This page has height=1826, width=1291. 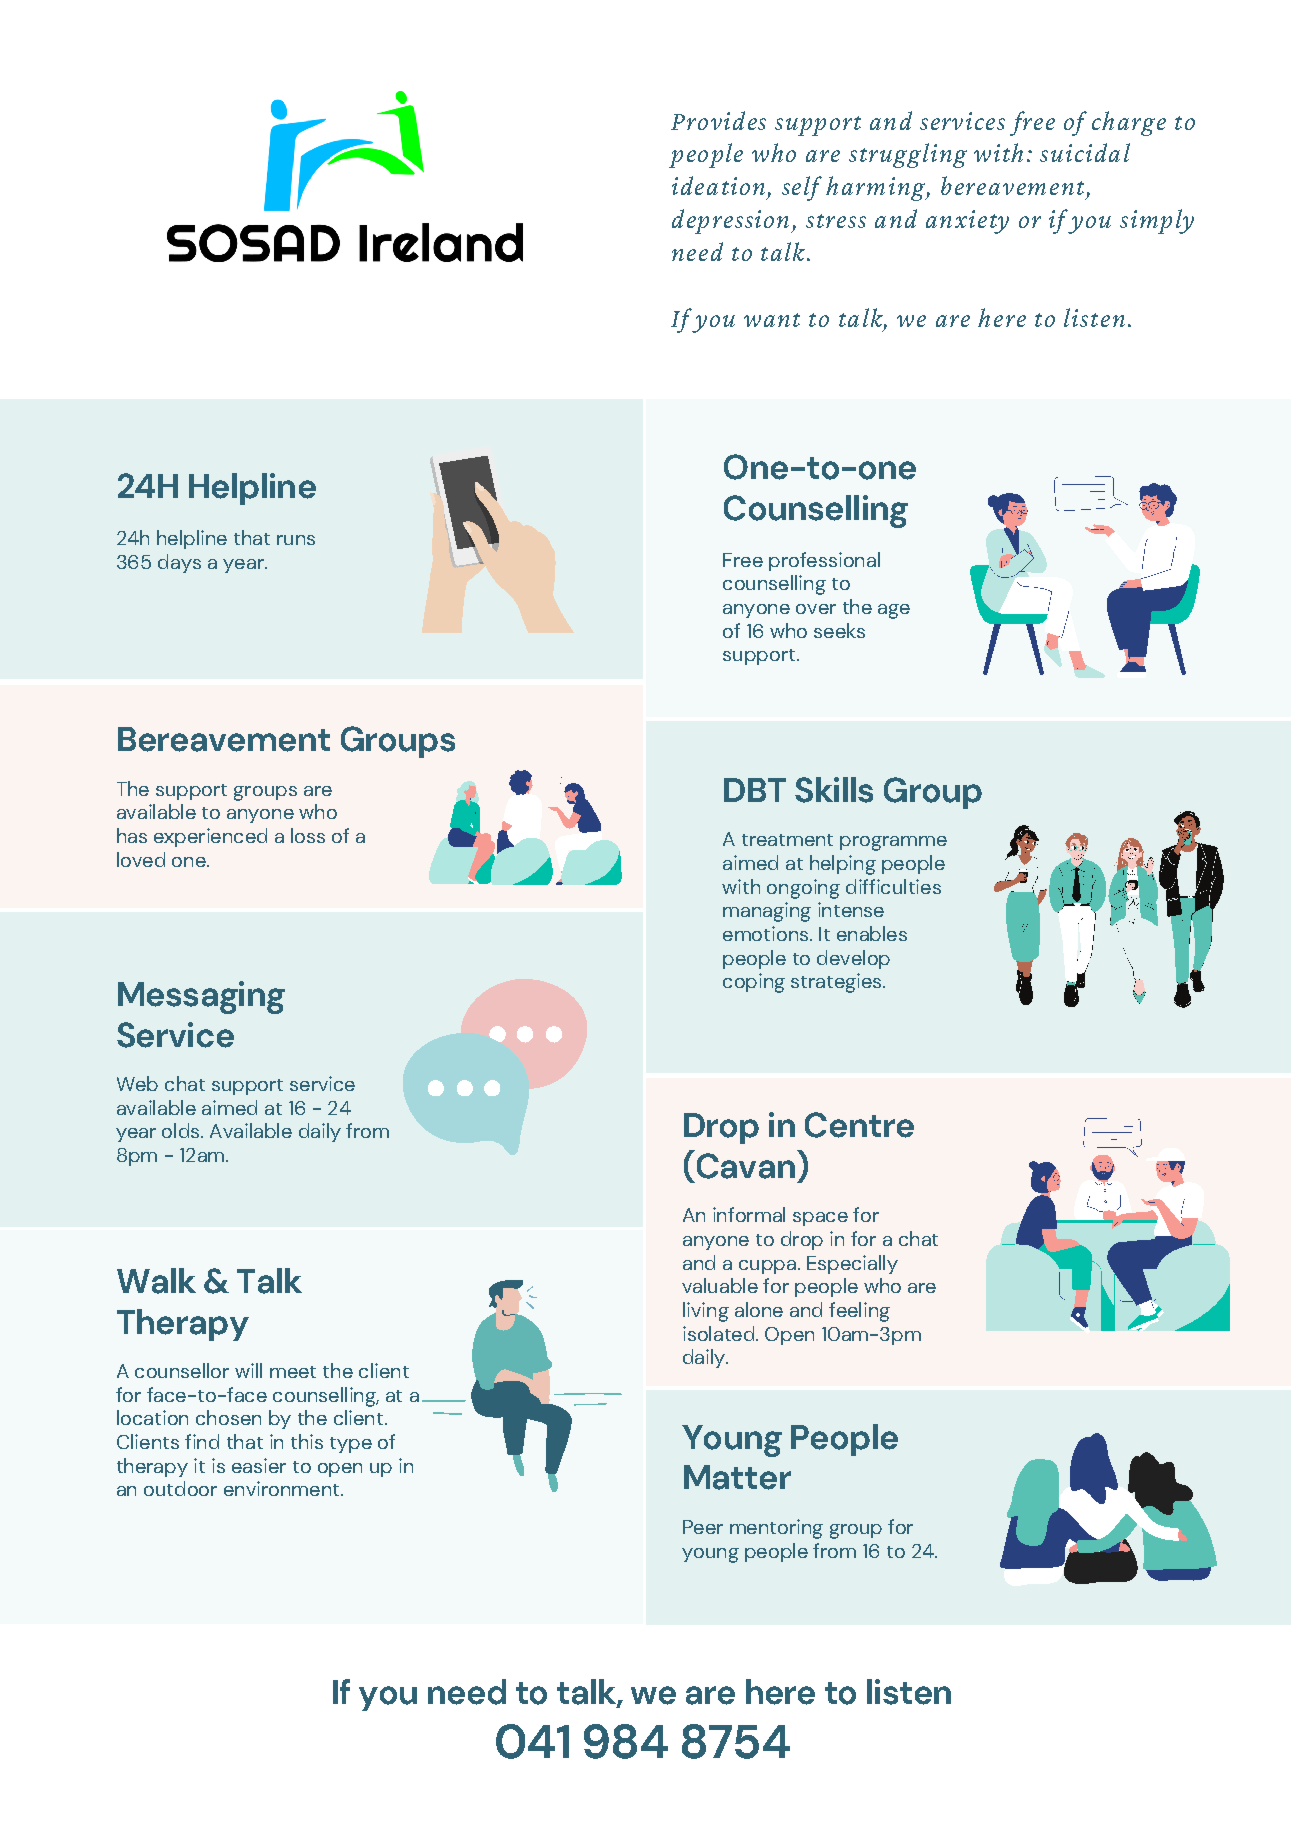 What do you see at coordinates (755, 790) in the page?
I see `DBT` at bounding box center [755, 790].
